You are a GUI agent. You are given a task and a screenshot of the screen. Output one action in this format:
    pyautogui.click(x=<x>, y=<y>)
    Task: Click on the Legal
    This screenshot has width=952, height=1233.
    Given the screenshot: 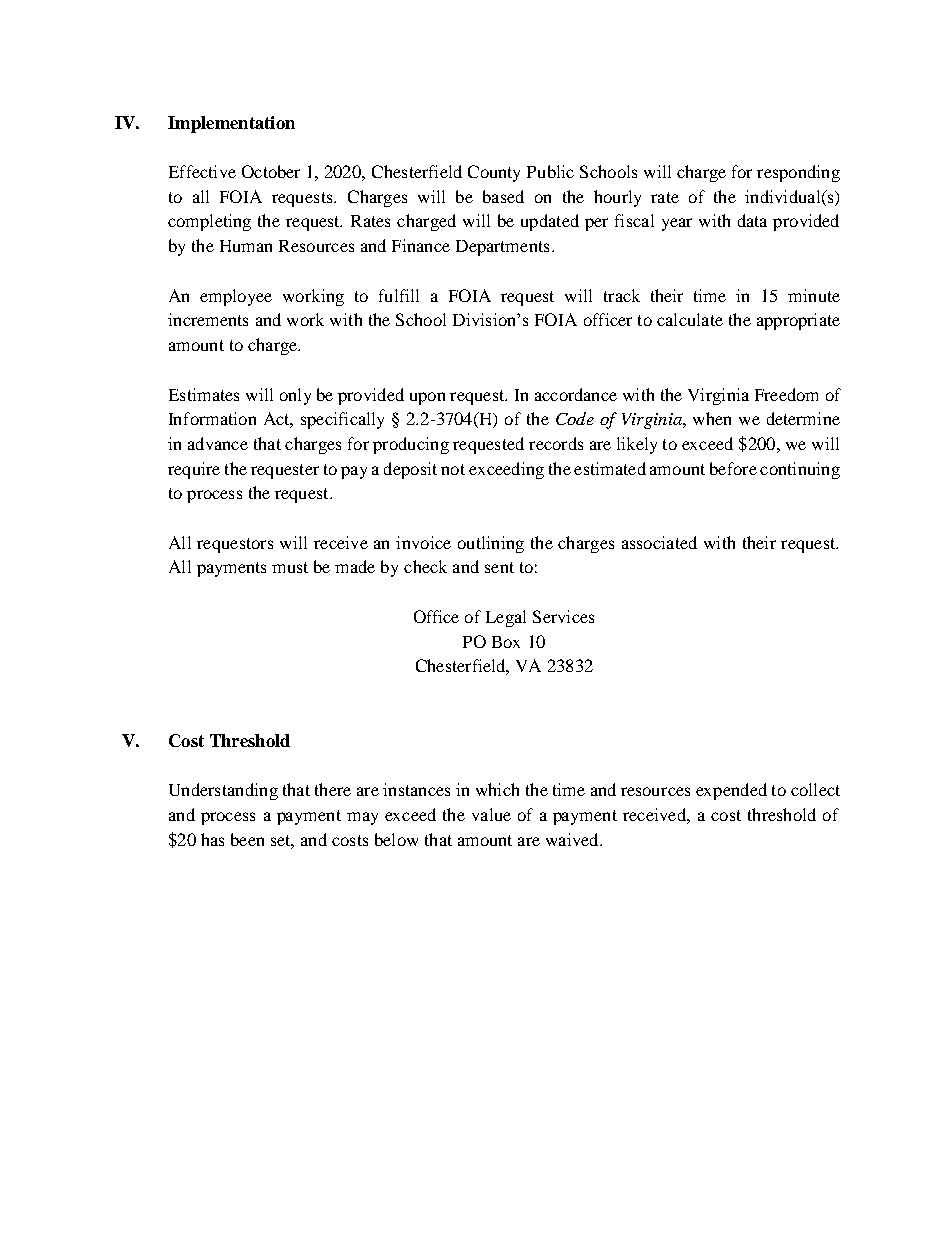 What is the action you would take?
    pyautogui.click(x=506, y=618)
